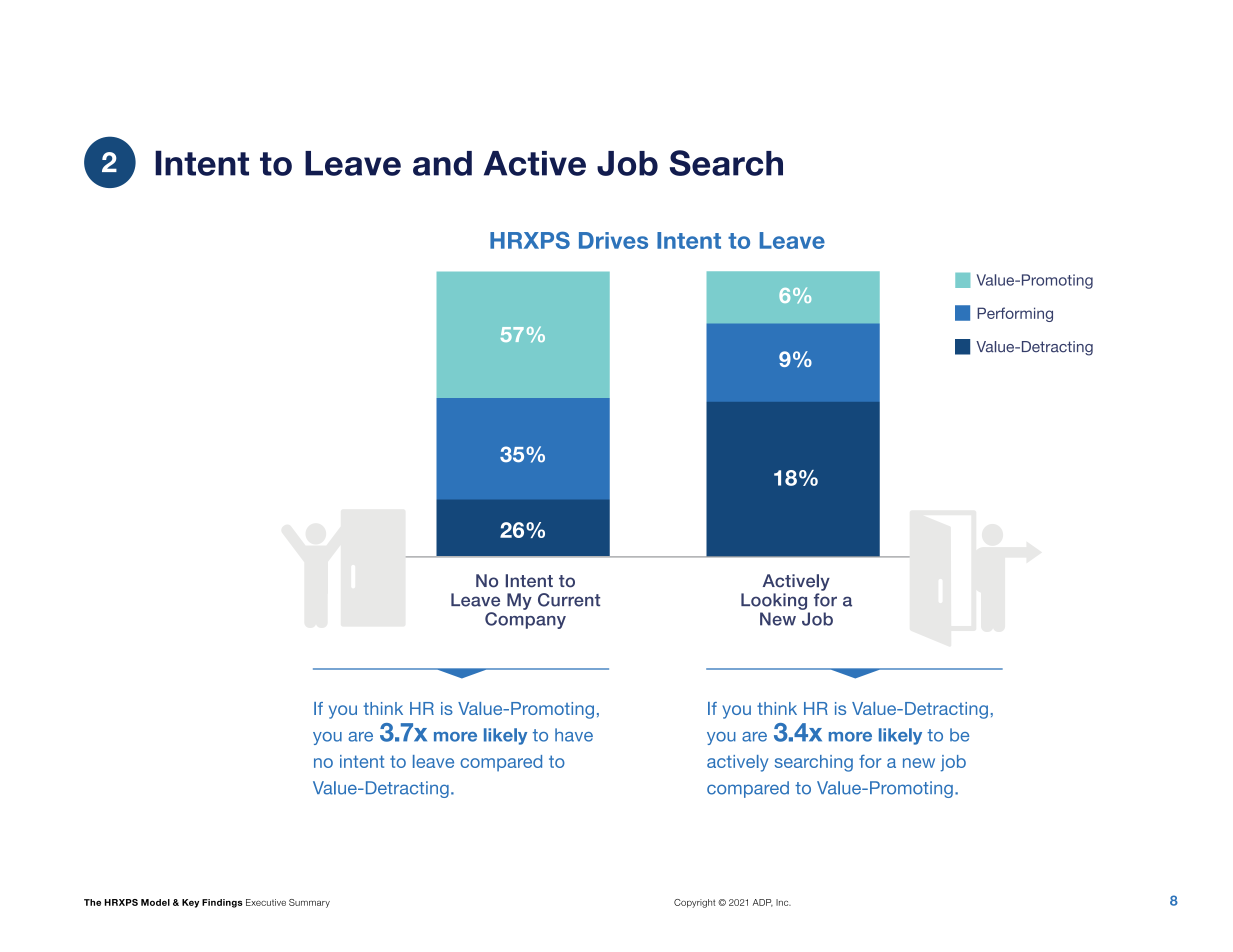 The width and height of the document is (1233, 952). I want to click on and, so click(442, 163).
